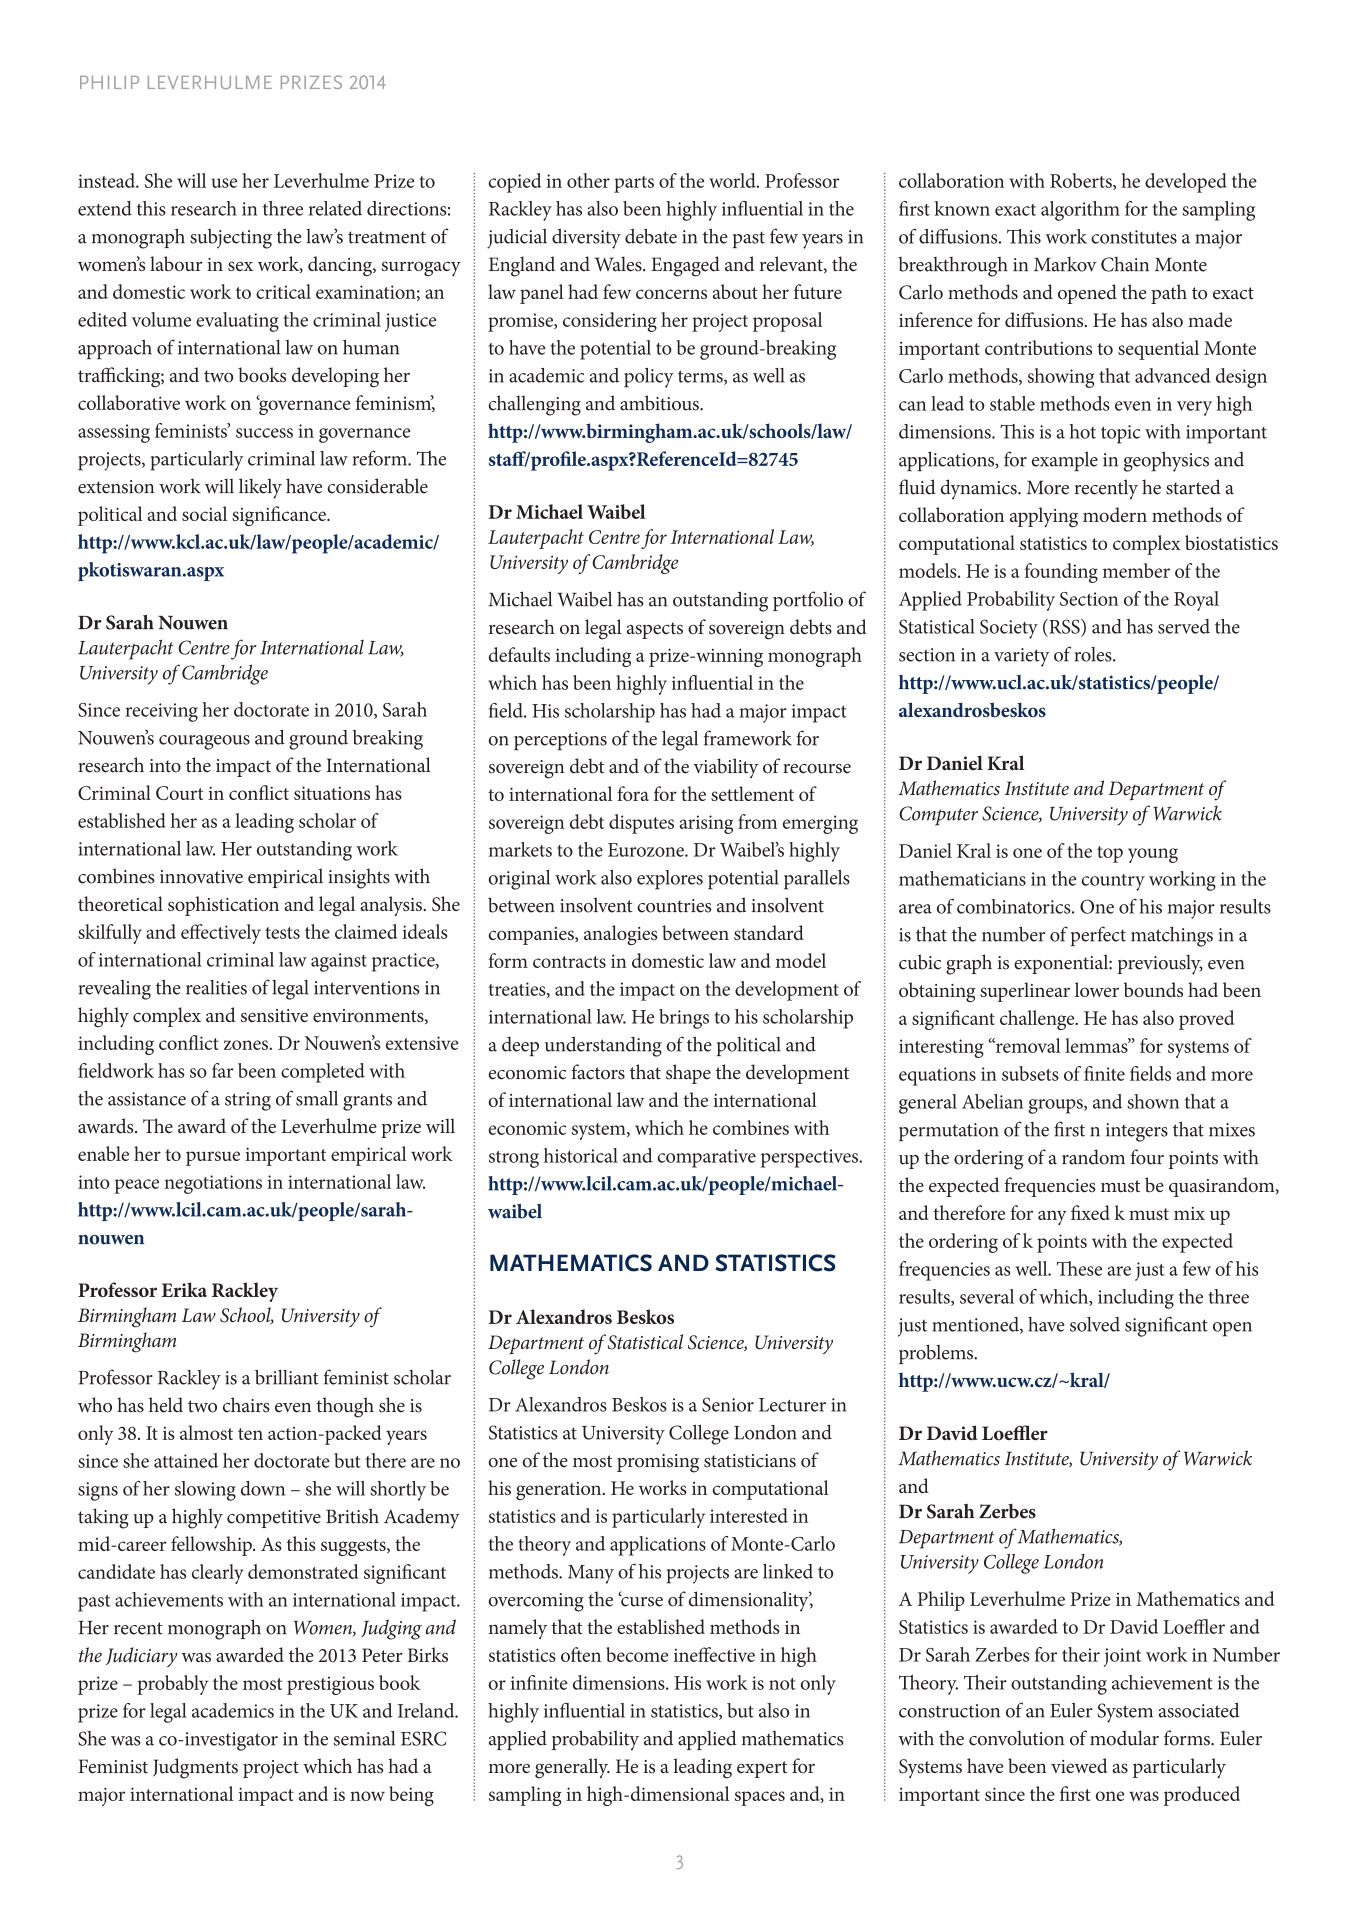  What do you see at coordinates (184, 1289) in the image?
I see `Erika` at bounding box center [184, 1289].
